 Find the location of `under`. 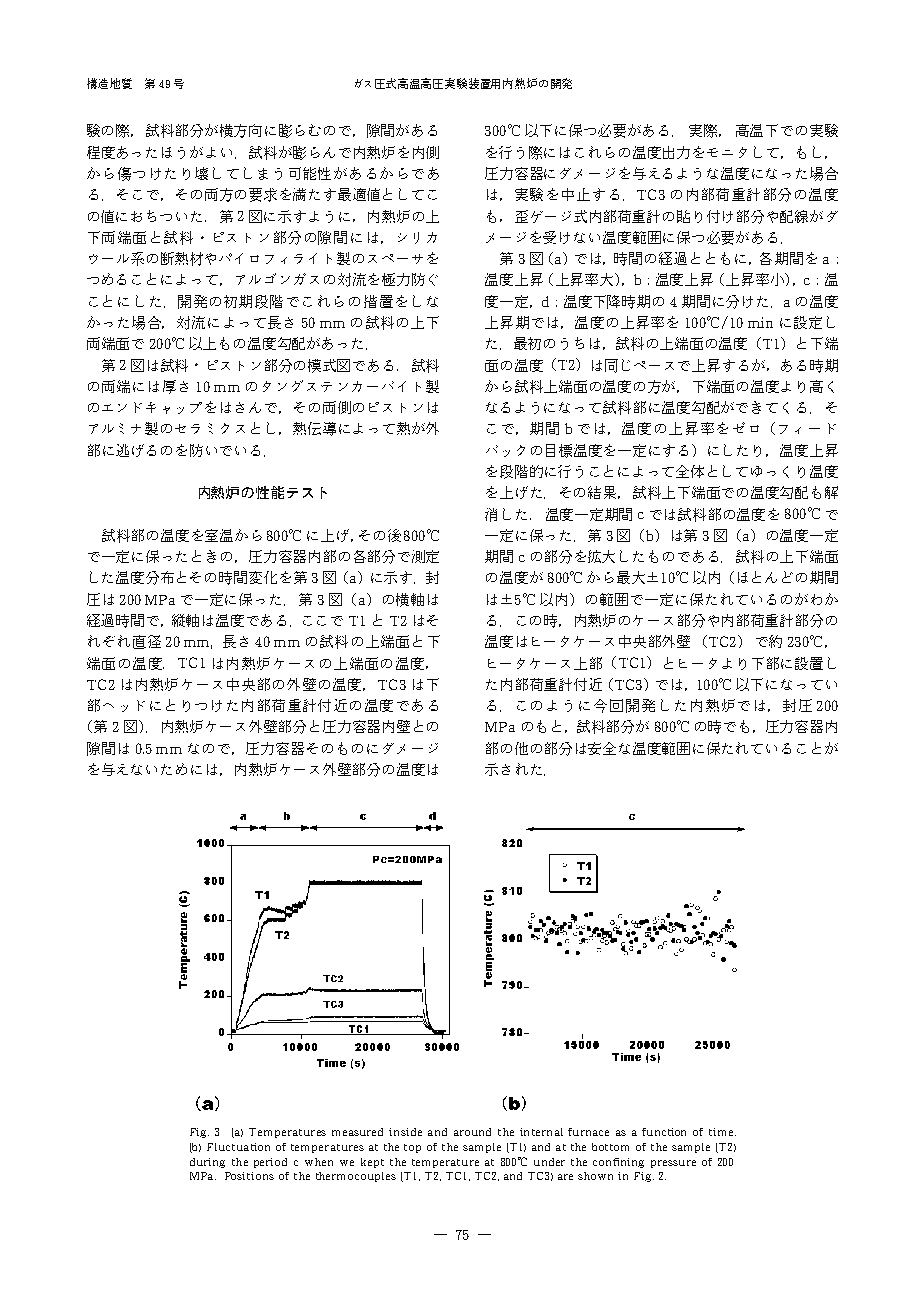

under is located at coordinates (549, 1162).
